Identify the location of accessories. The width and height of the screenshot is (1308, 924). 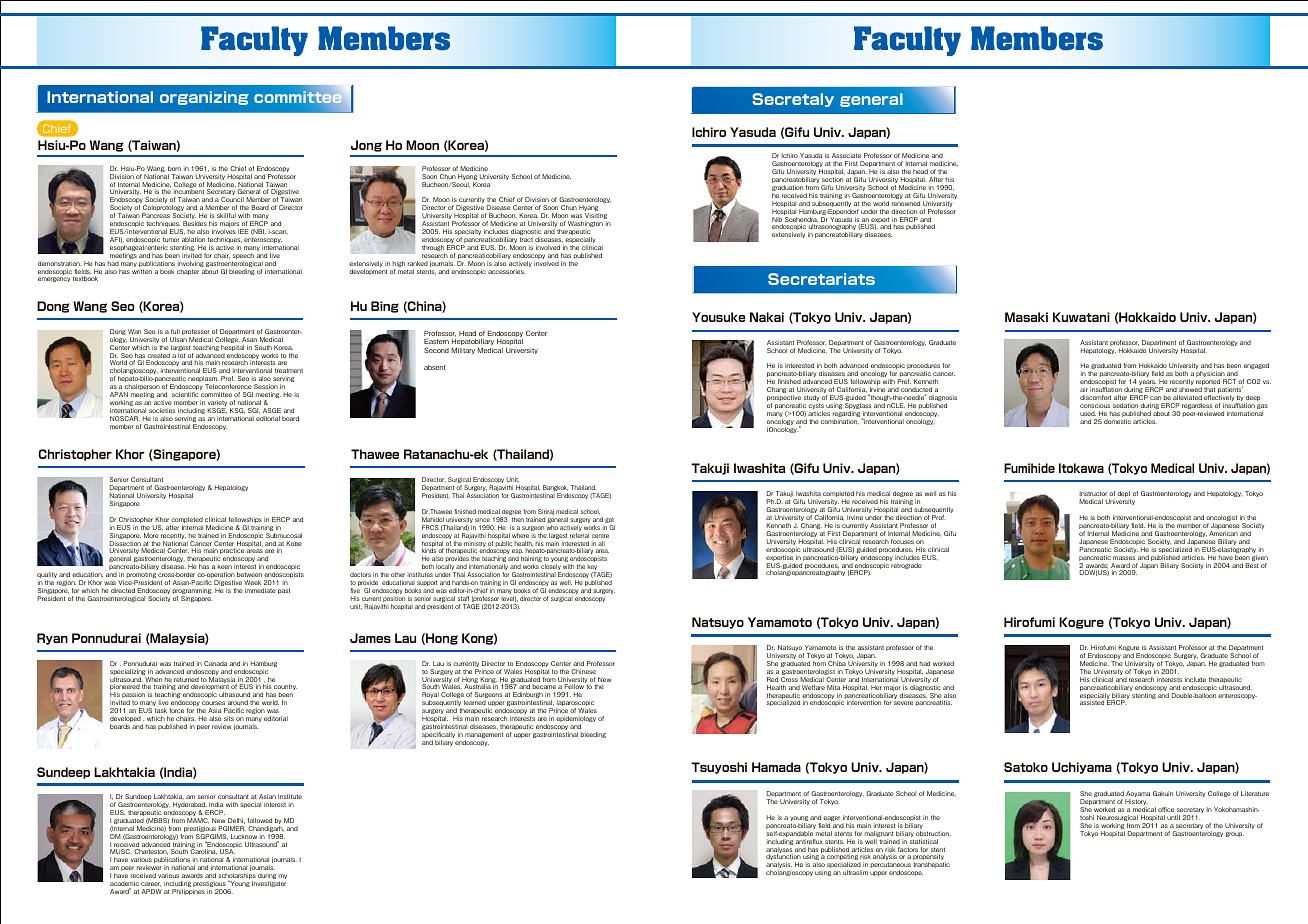
(506, 271).
